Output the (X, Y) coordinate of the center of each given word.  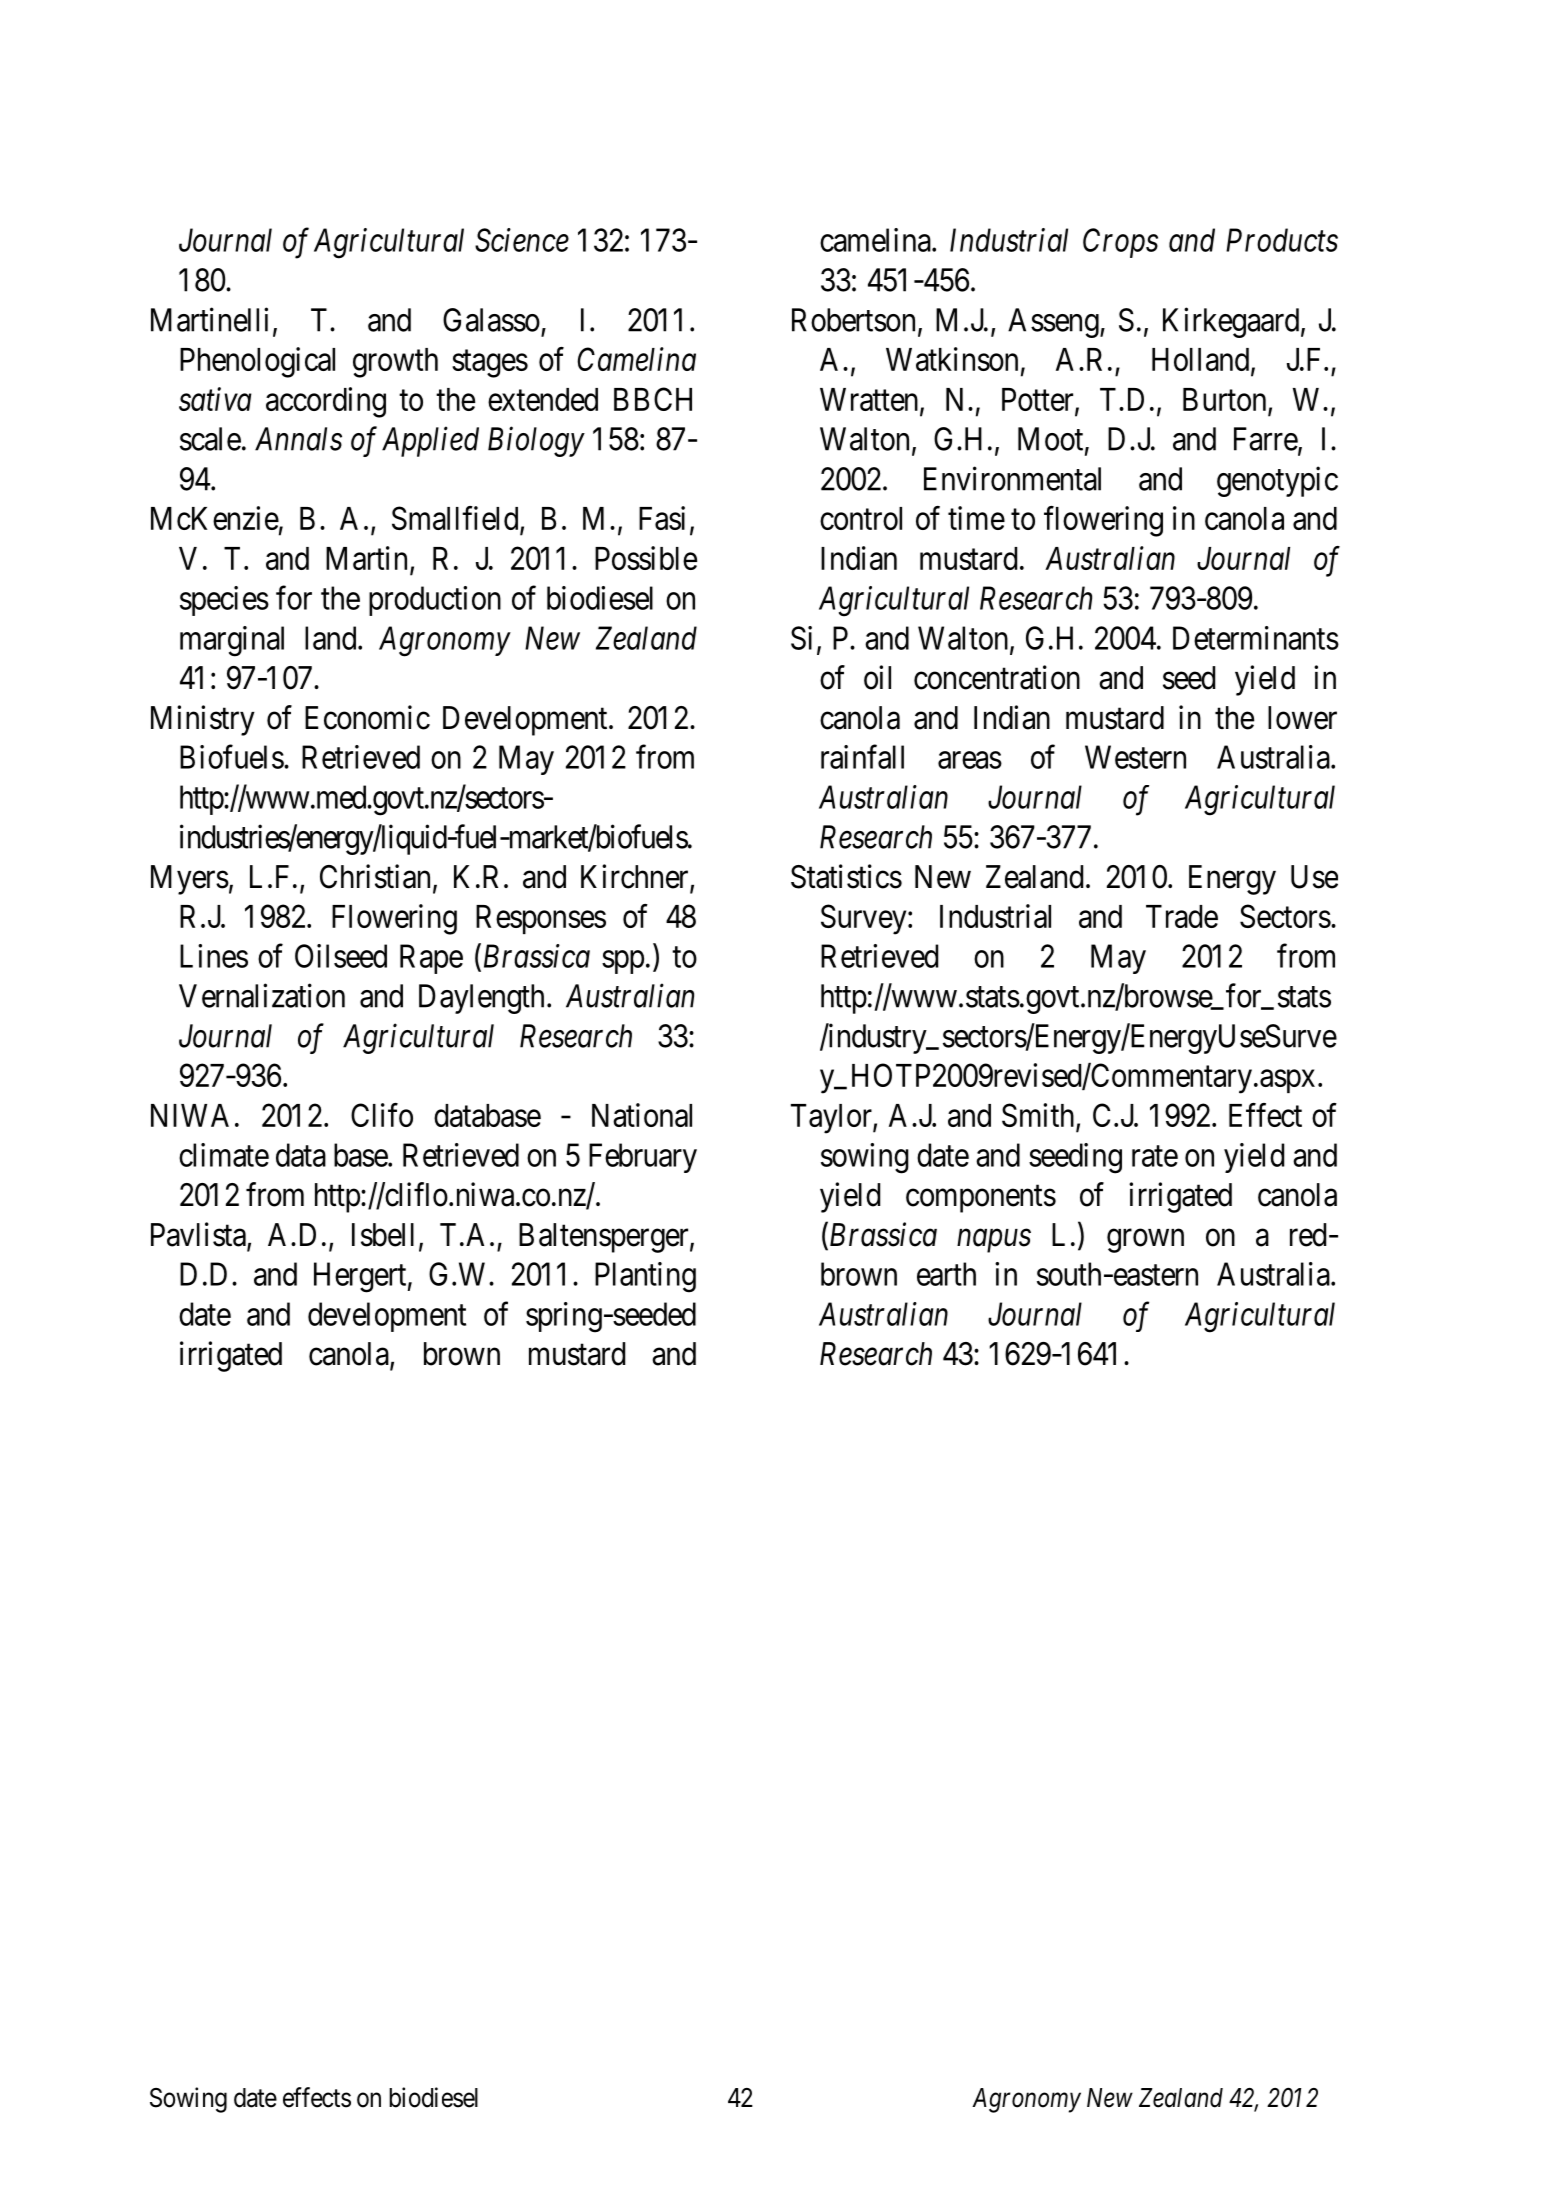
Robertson (853, 320)
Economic (367, 717)
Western (1135, 757)
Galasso (491, 320)
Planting (645, 1277)
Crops (1120, 243)
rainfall (862, 757)
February (643, 1158)
